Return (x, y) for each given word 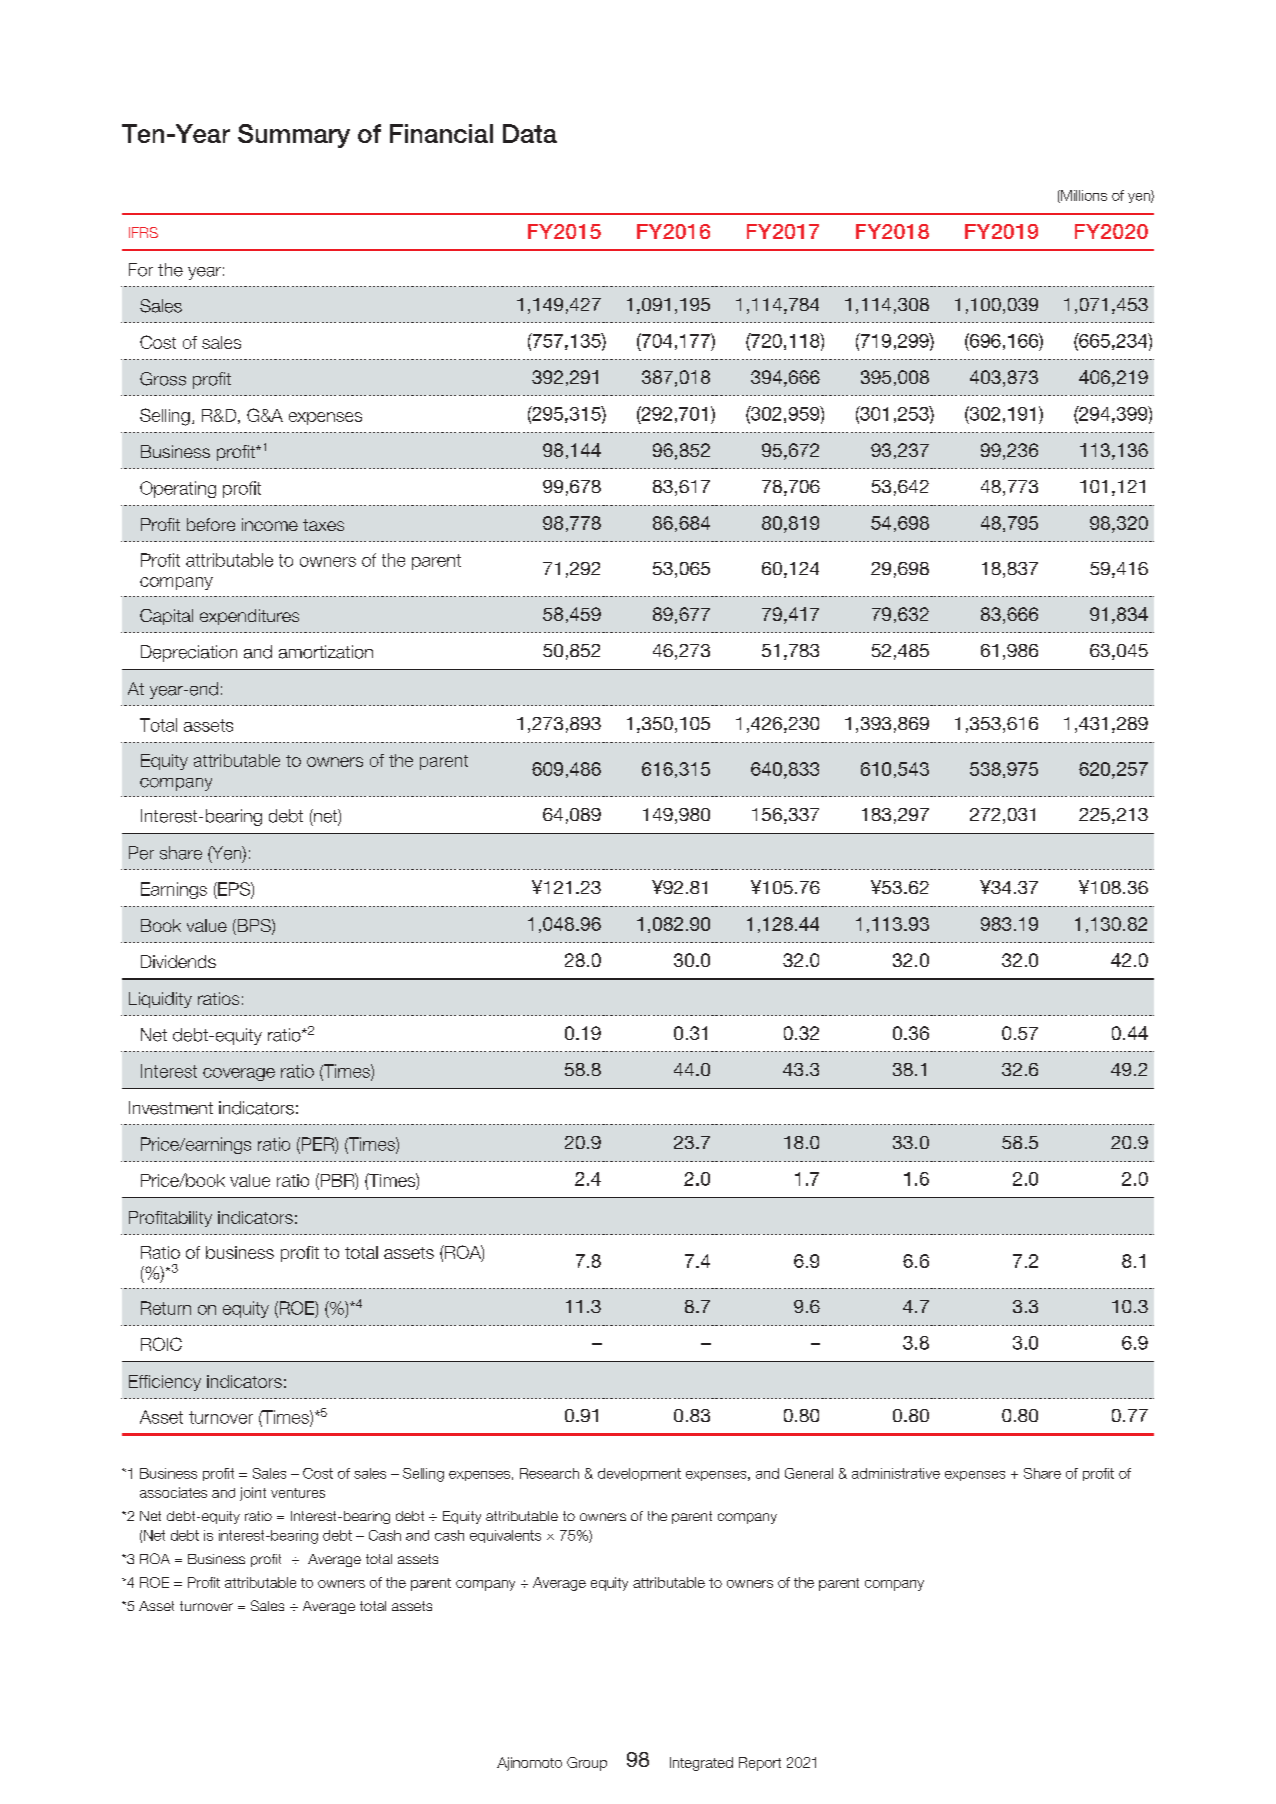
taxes (323, 525)
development (639, 1474)
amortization (326, 652)
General (809, 1473)
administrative (896, 1473)
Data (530, 133)
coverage (239, 1074)
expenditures (249, 617)
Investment (171, 1108)
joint (253, 1494)
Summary (294, 136)
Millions (1083, 196)
